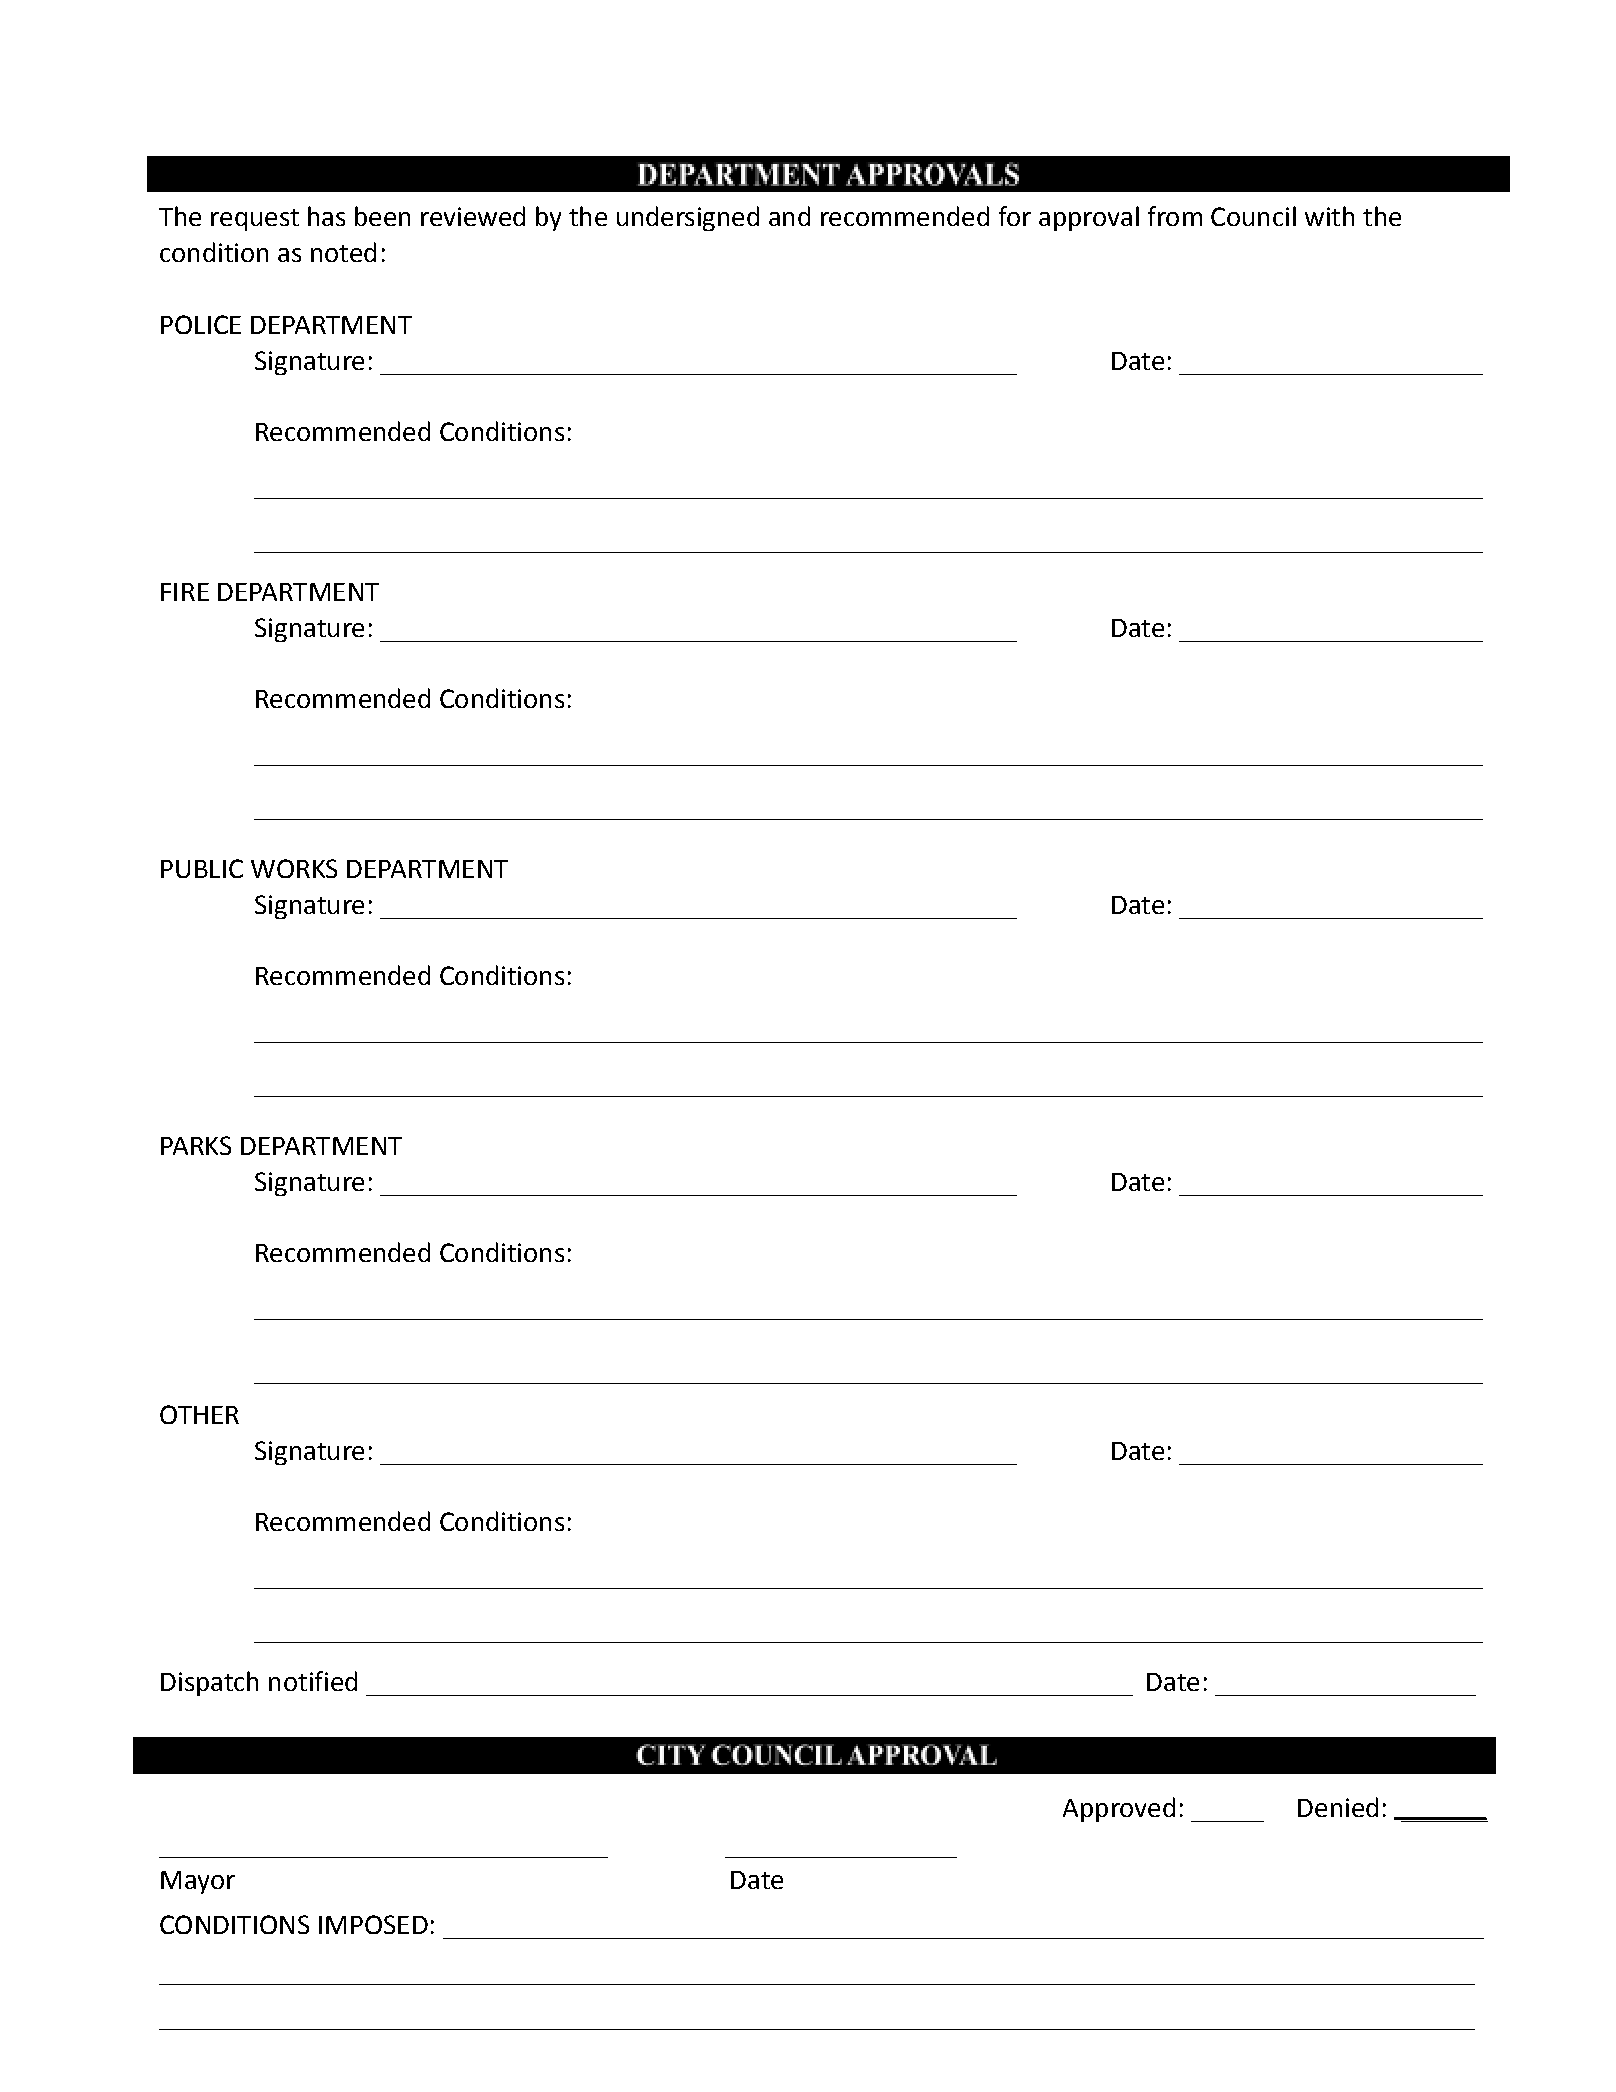 This image has height=2092, width=1616. What do you see at coordinates (373, 1924) in the image?
I see `IMPOSED` at bounding box center [373, 1924].
